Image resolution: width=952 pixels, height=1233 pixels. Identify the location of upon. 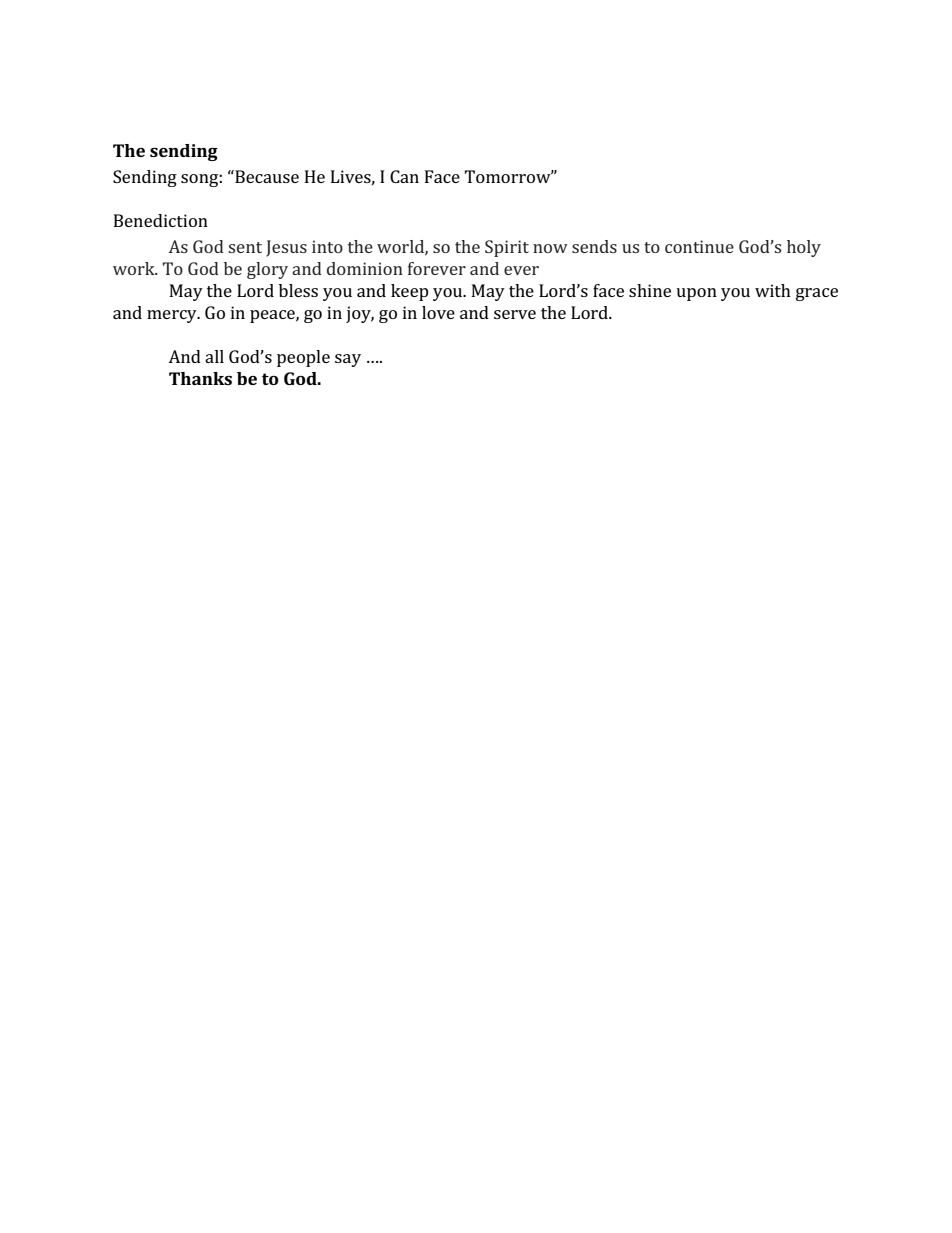
(696, 294).
